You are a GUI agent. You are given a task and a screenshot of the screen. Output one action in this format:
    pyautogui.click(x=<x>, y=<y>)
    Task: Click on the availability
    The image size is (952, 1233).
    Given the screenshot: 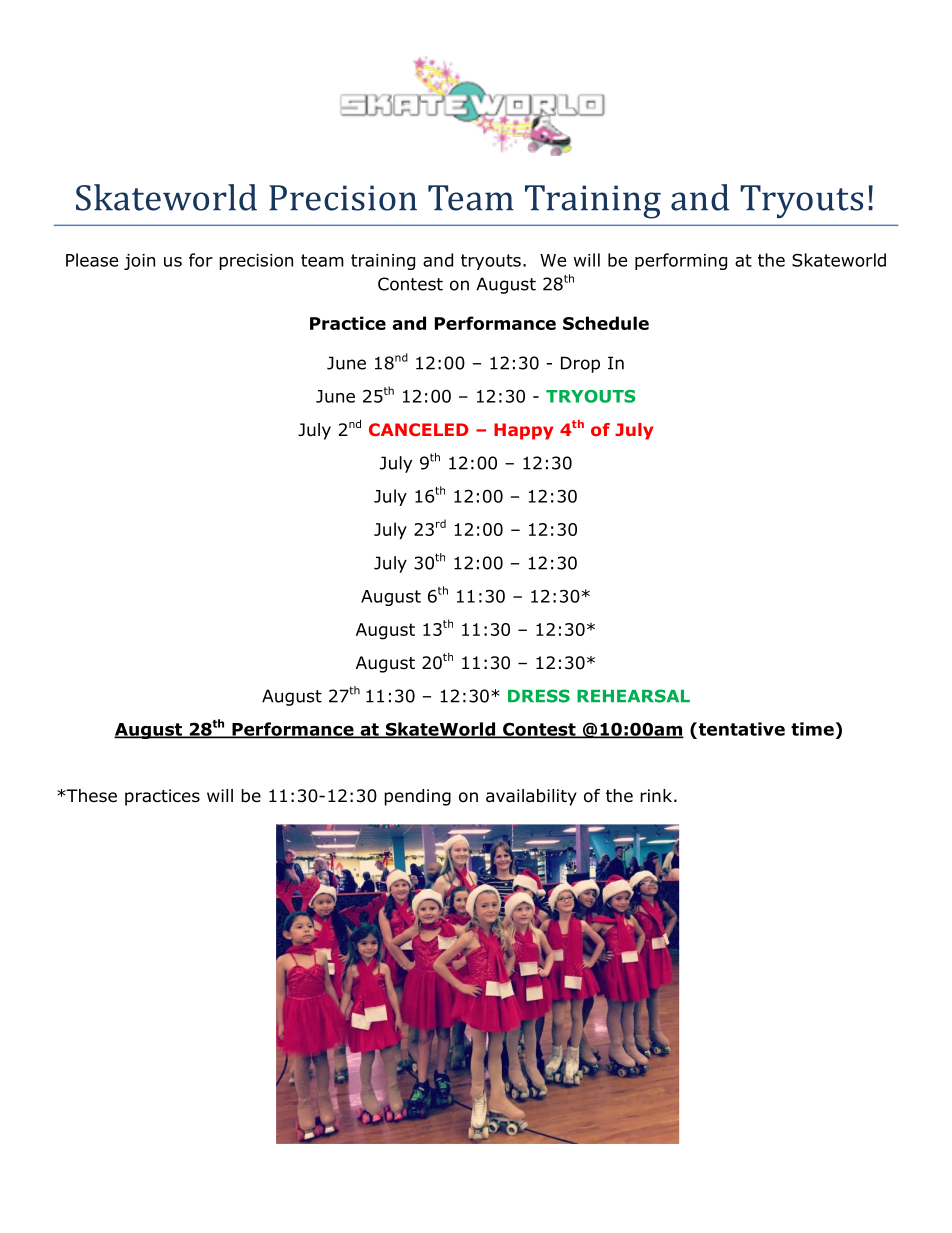 What is the action you would take?
    pyautogui.click(x=531, y=797)
